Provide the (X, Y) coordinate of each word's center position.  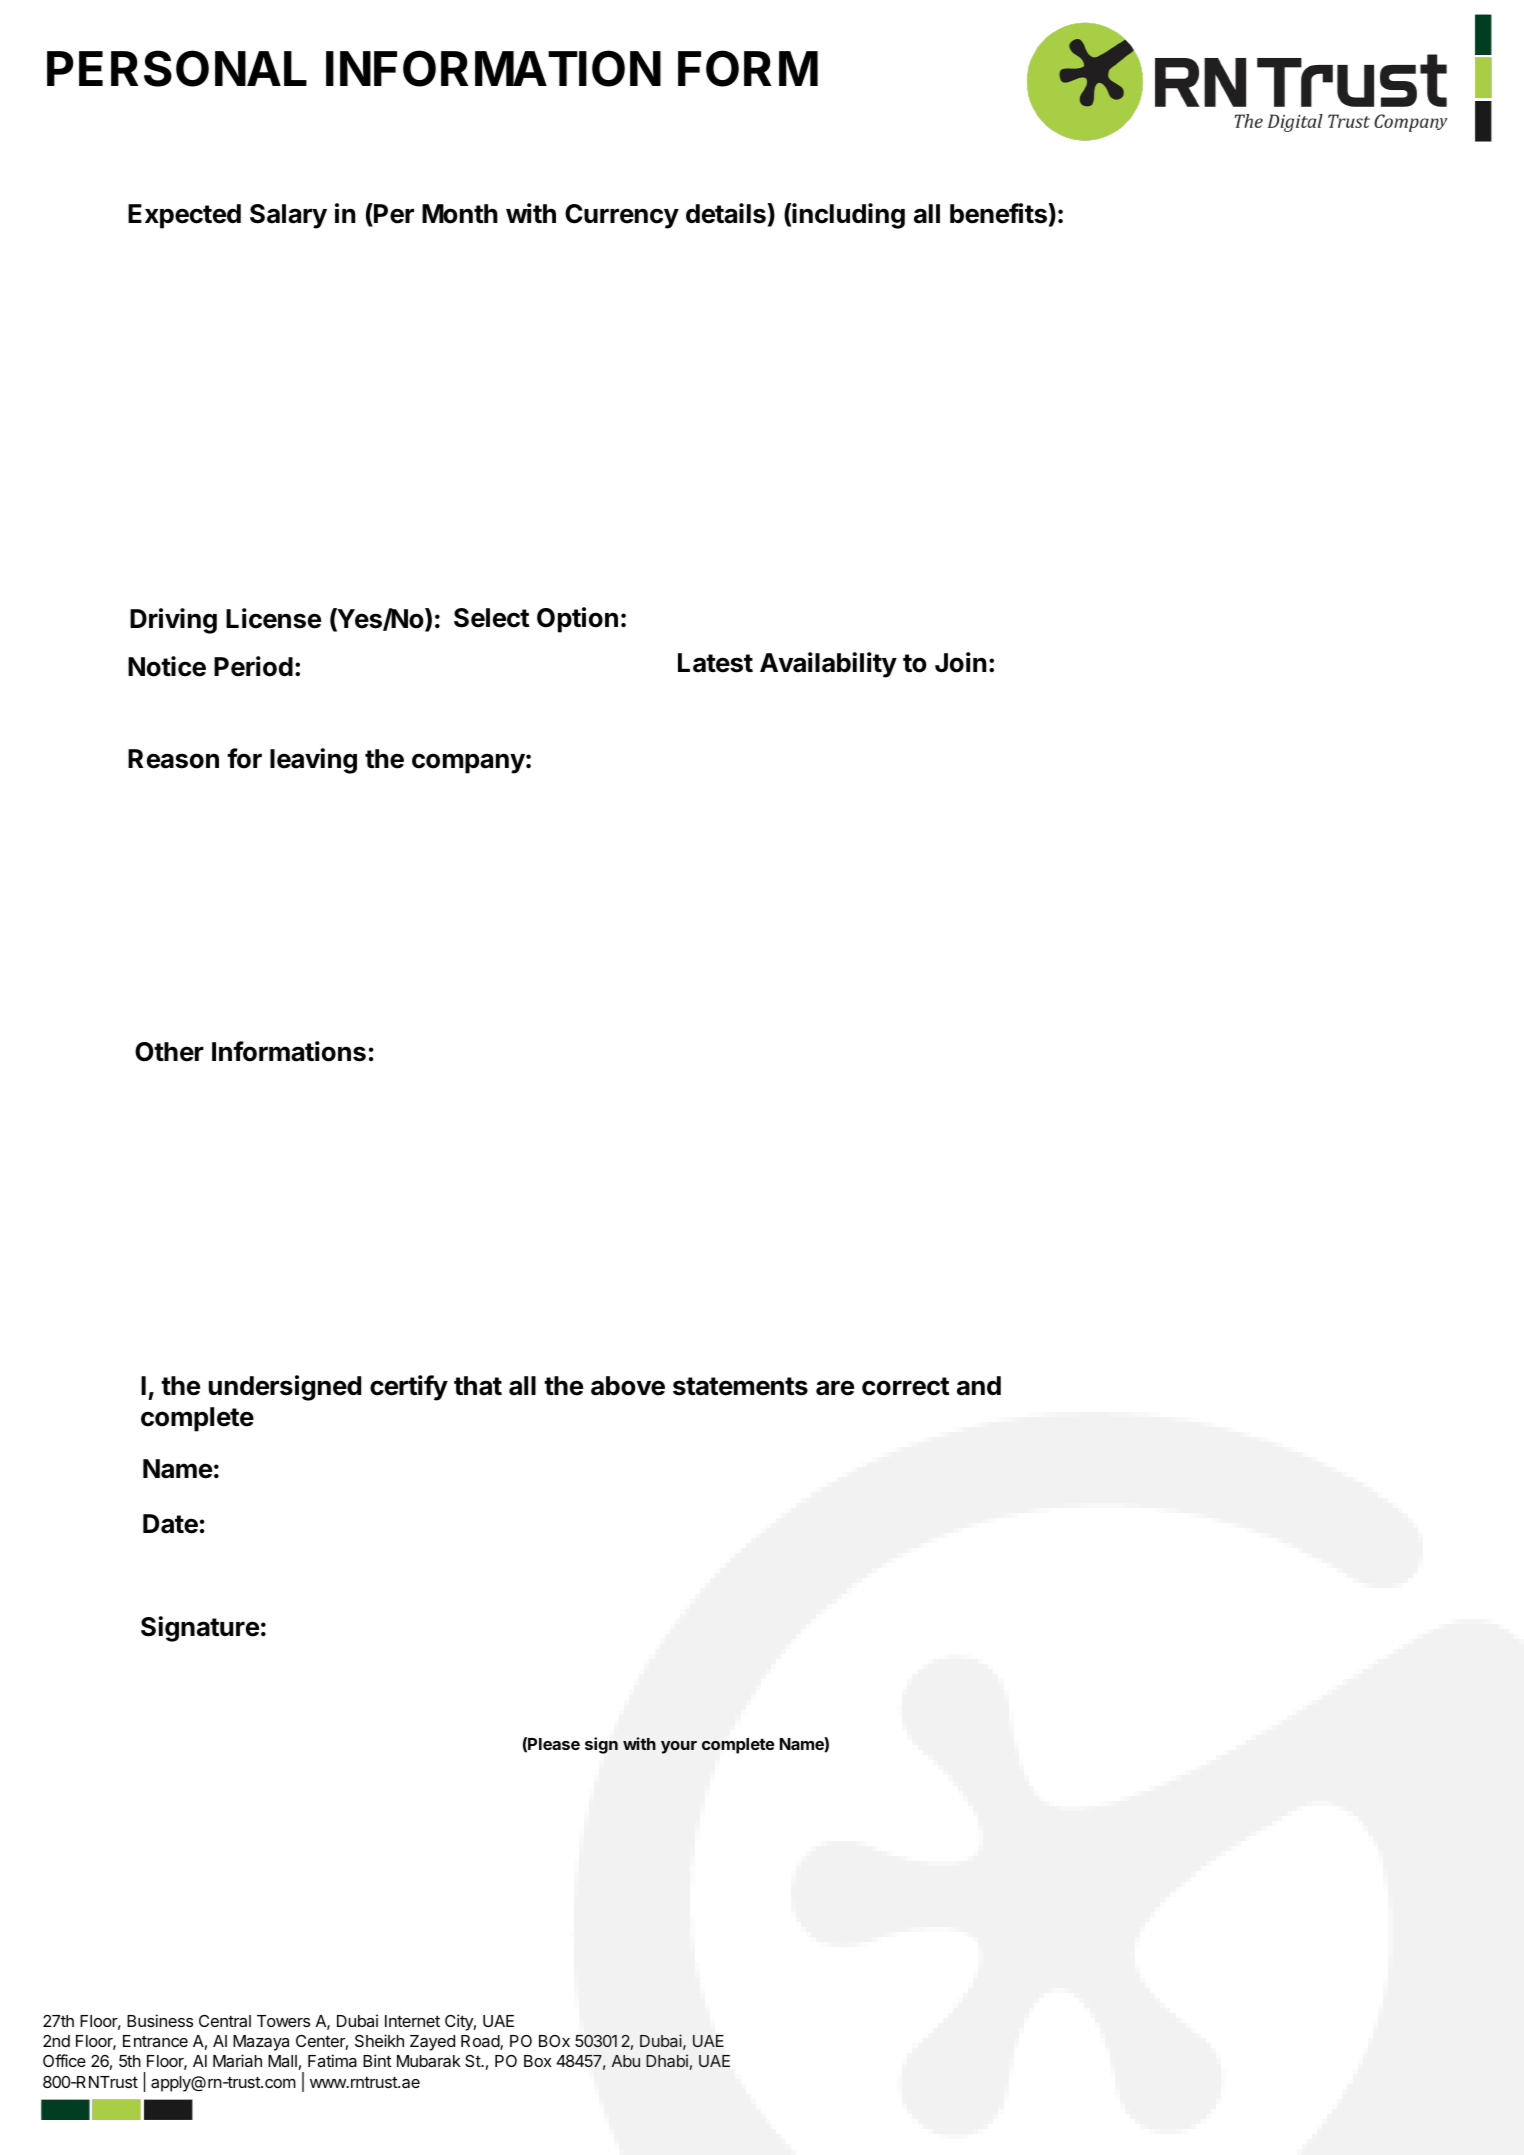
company (468, 763)
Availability (828, 665)
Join (961, 662)
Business (160, 2020)
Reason (173, 759)
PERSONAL (177, 68)
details (727, 213)
